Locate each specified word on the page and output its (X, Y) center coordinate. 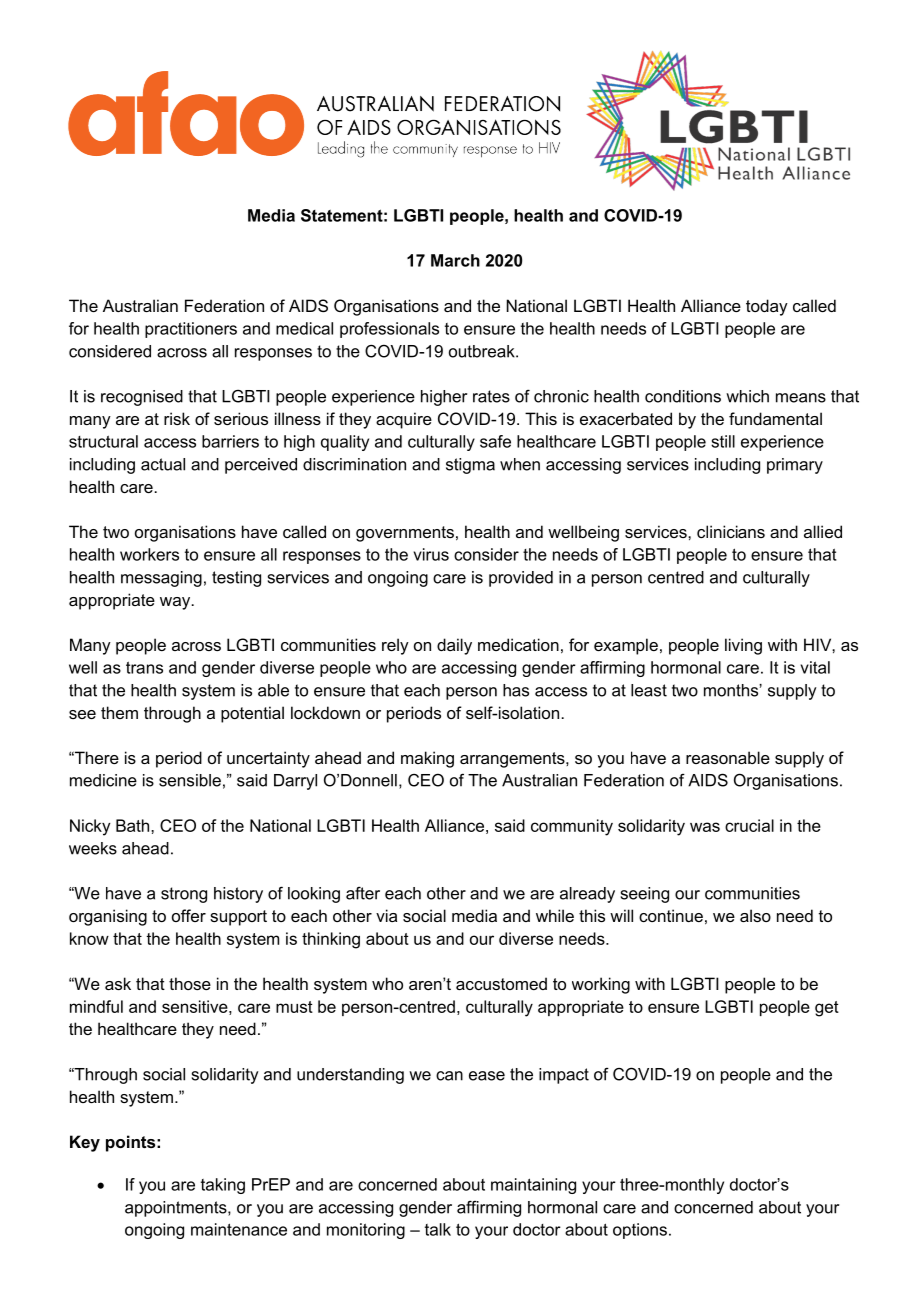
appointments (177, 1209)
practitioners (191, 330)
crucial (749, 825)
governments (405, 534)
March (455, 260)
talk (438, 1229)
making (427, 759)
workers (149, 554)
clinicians (731, 531)
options (640, 1231)
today (767, 307)
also (755, 915)
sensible (190, 780)
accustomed (501, 983)
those (190, 983)
